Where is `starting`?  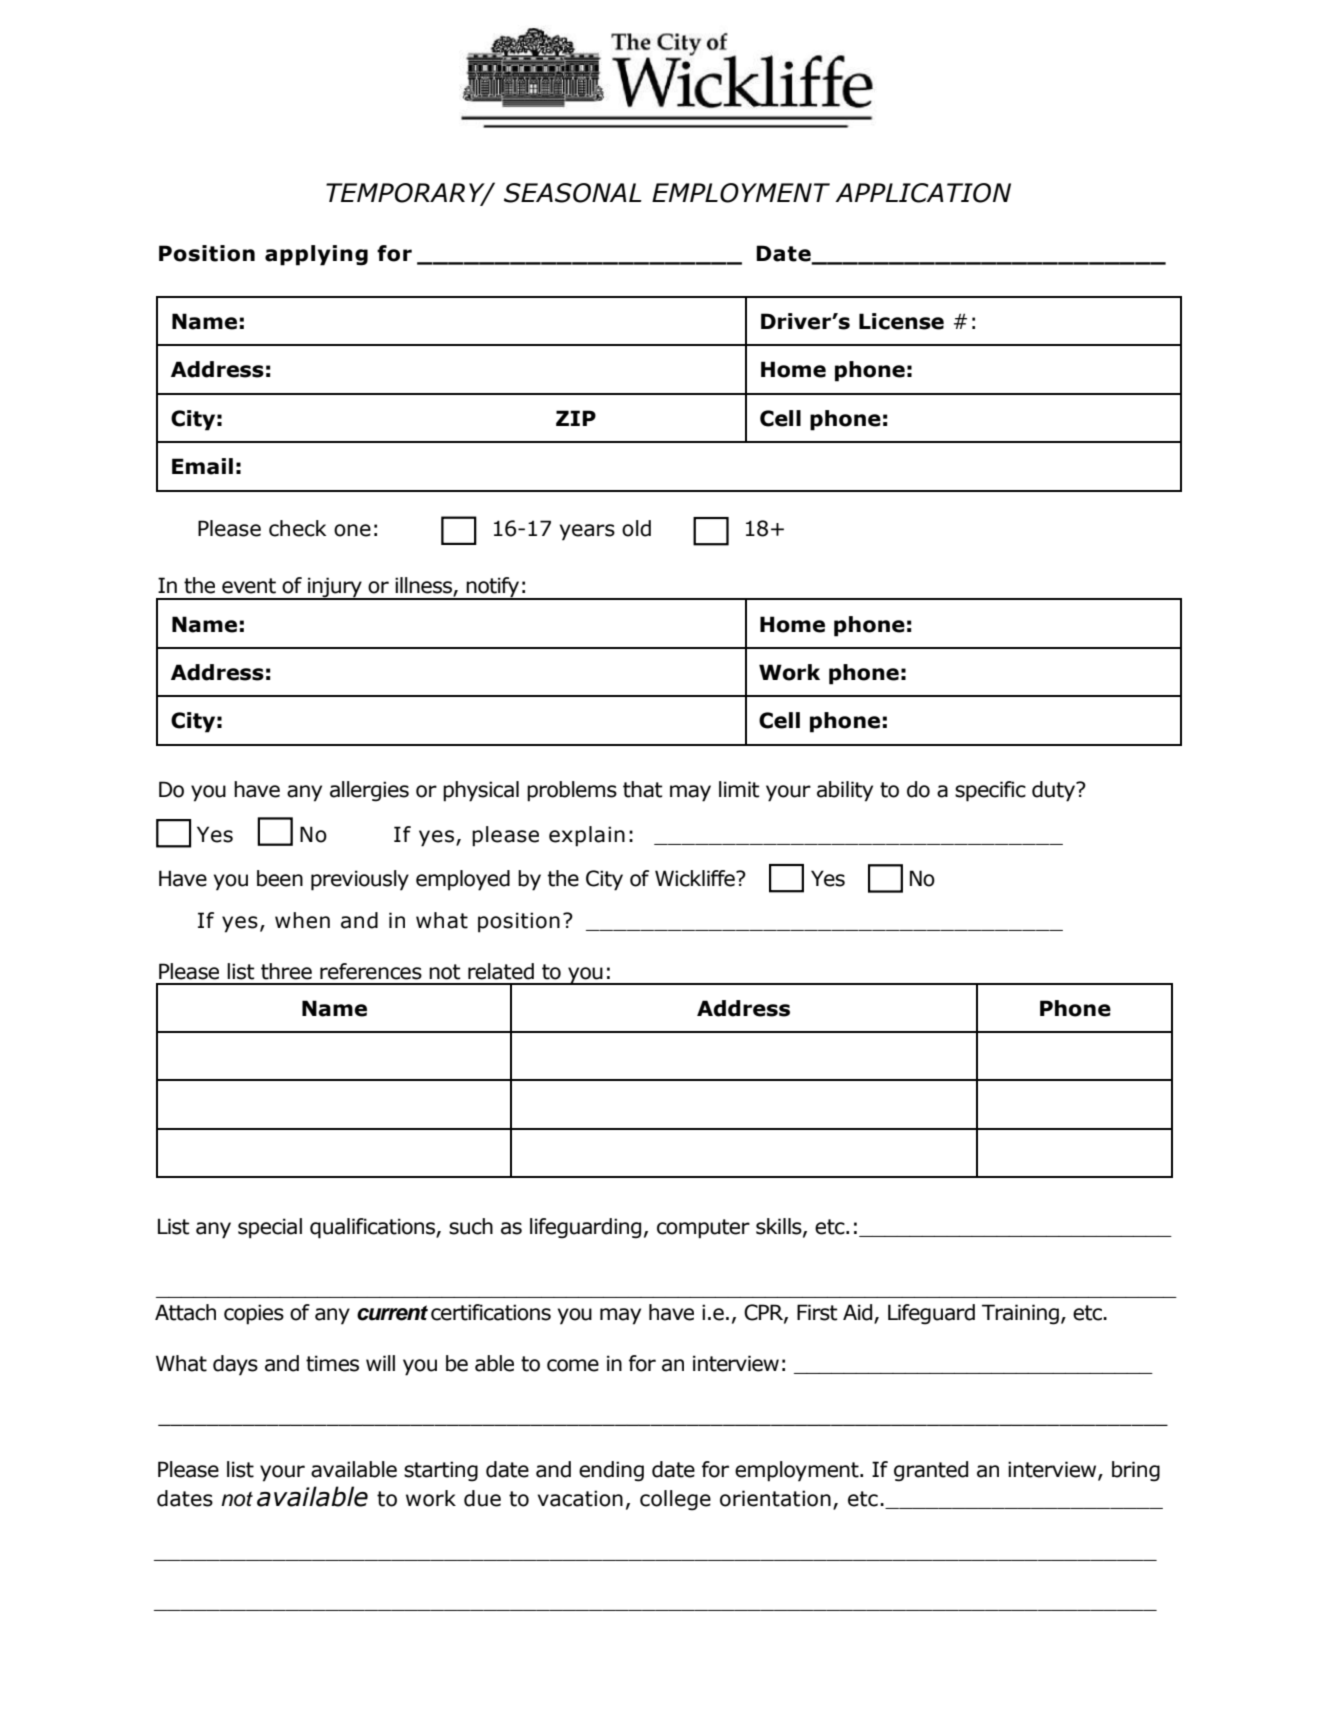 starting is located at coordinates (441, 1471).
